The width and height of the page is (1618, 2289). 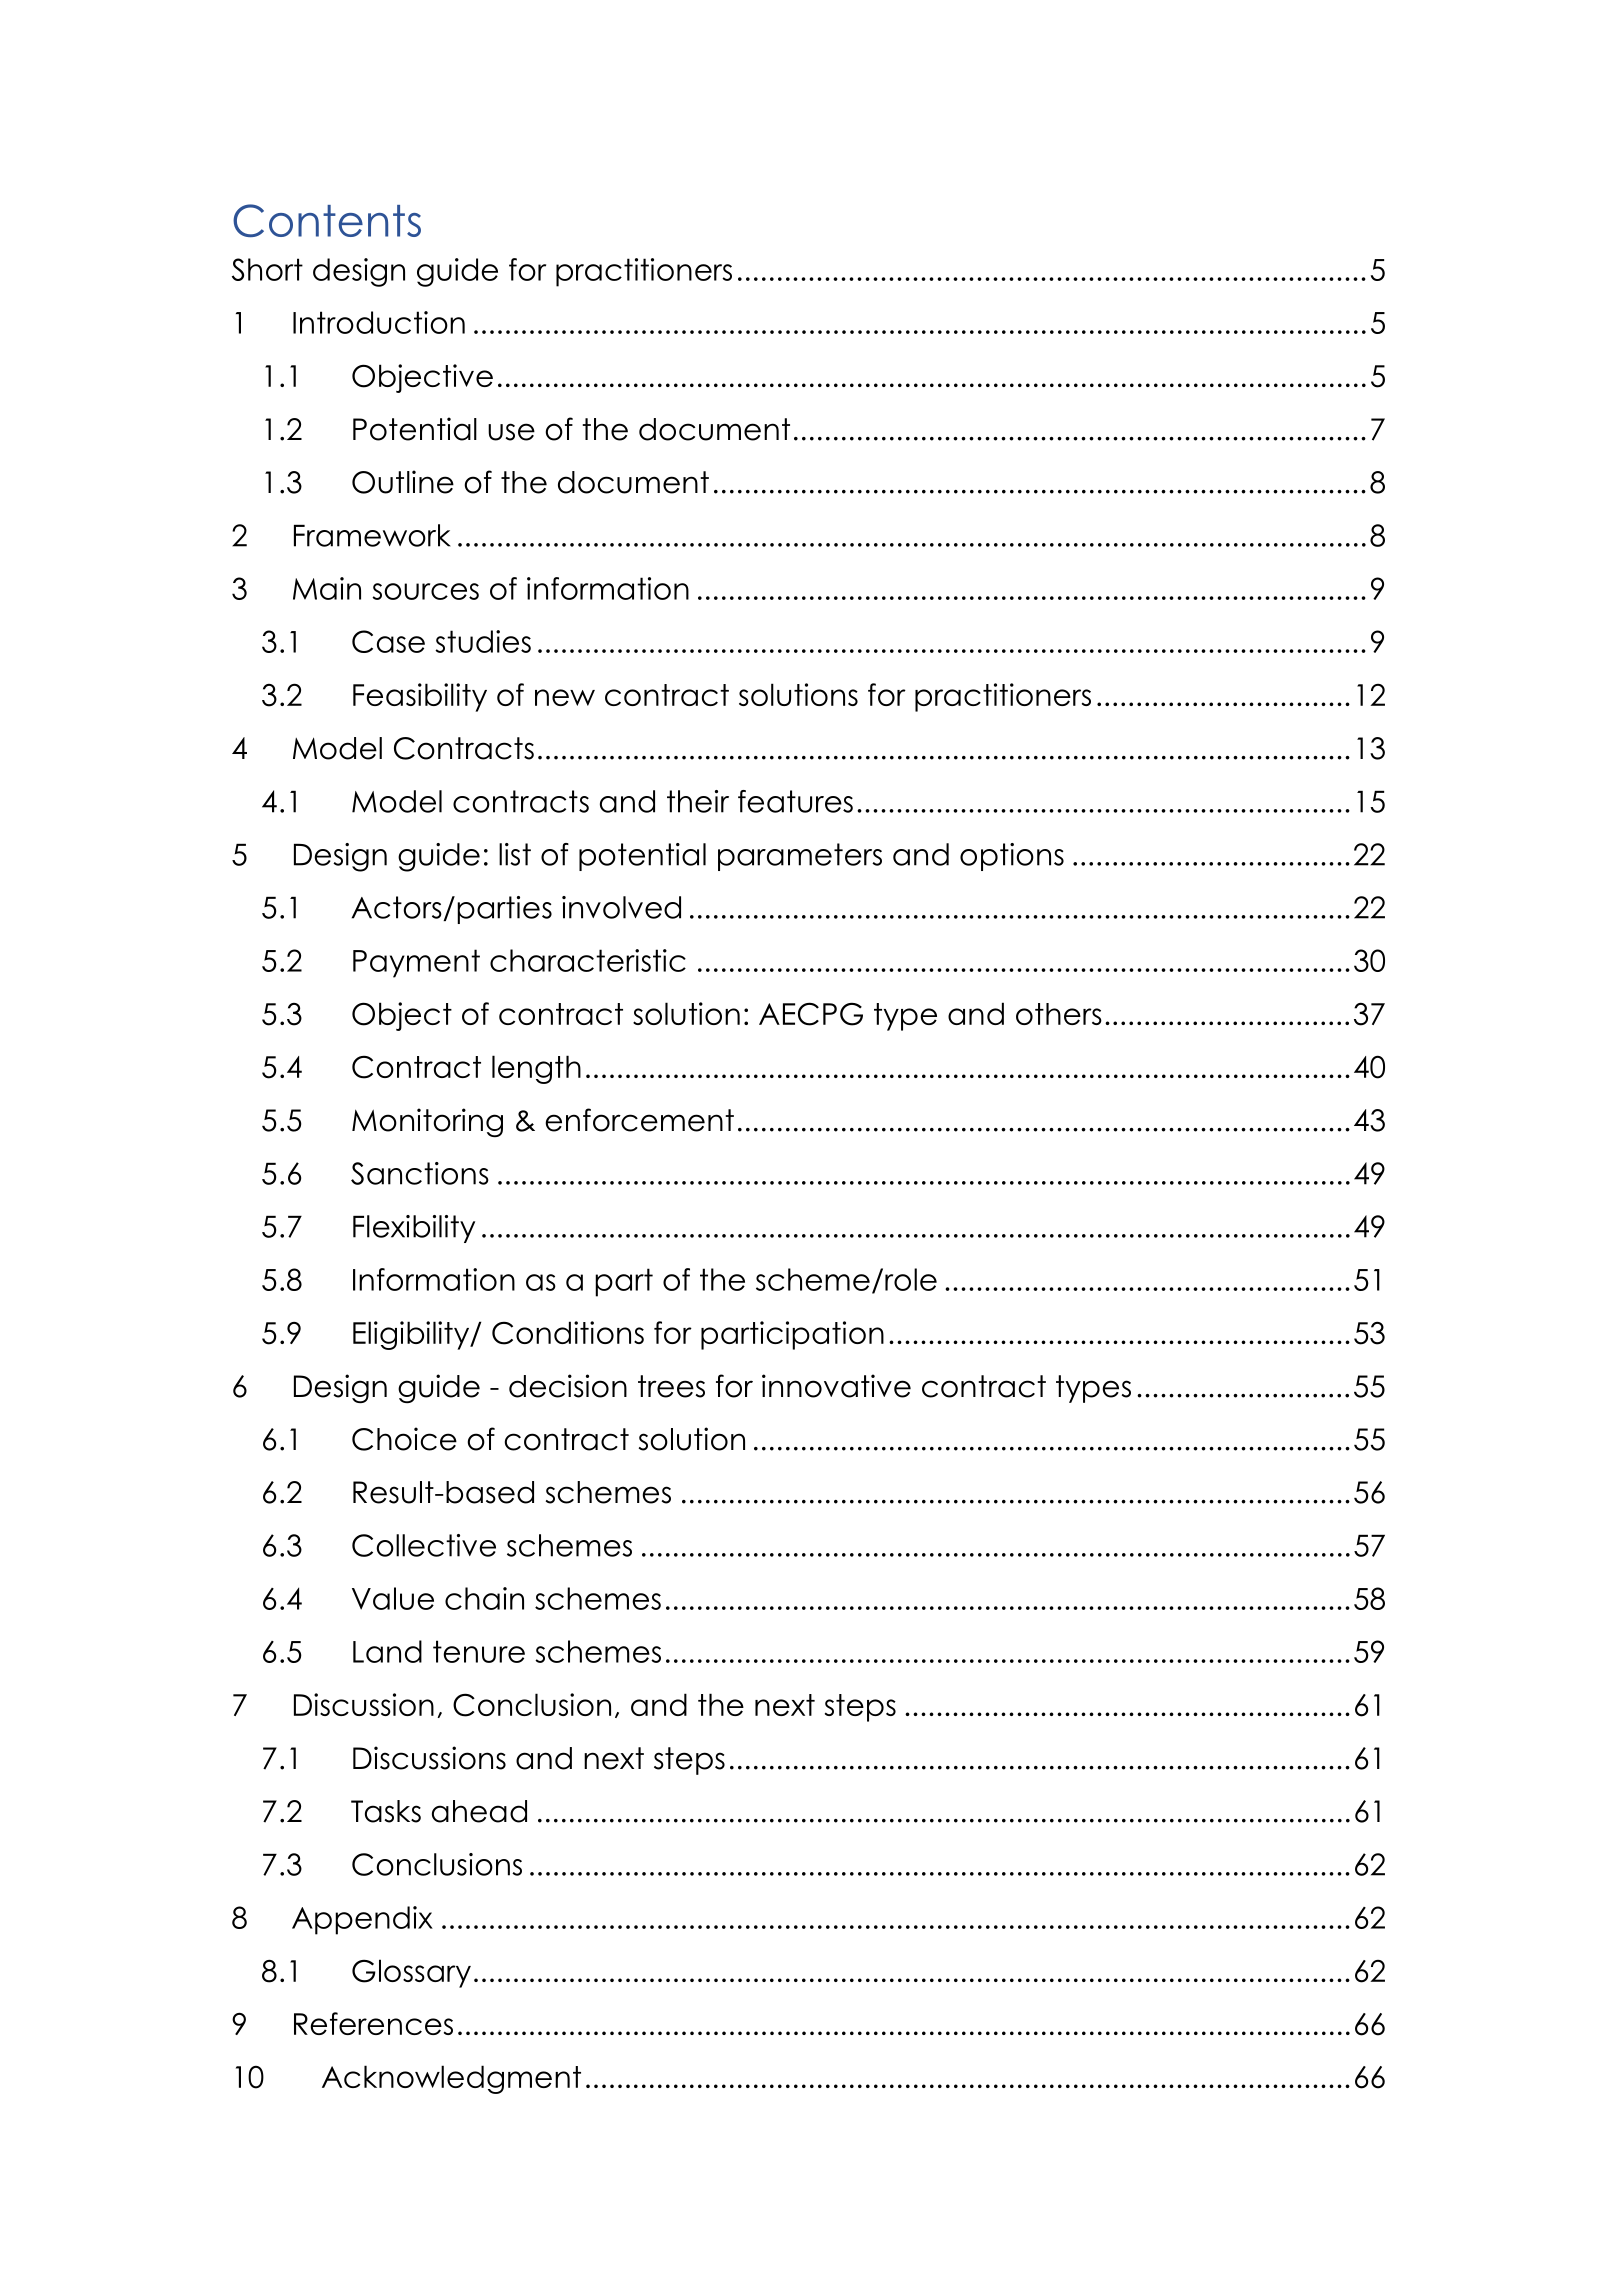 I want to click on enforcement, so click(x=639, y=1120).
